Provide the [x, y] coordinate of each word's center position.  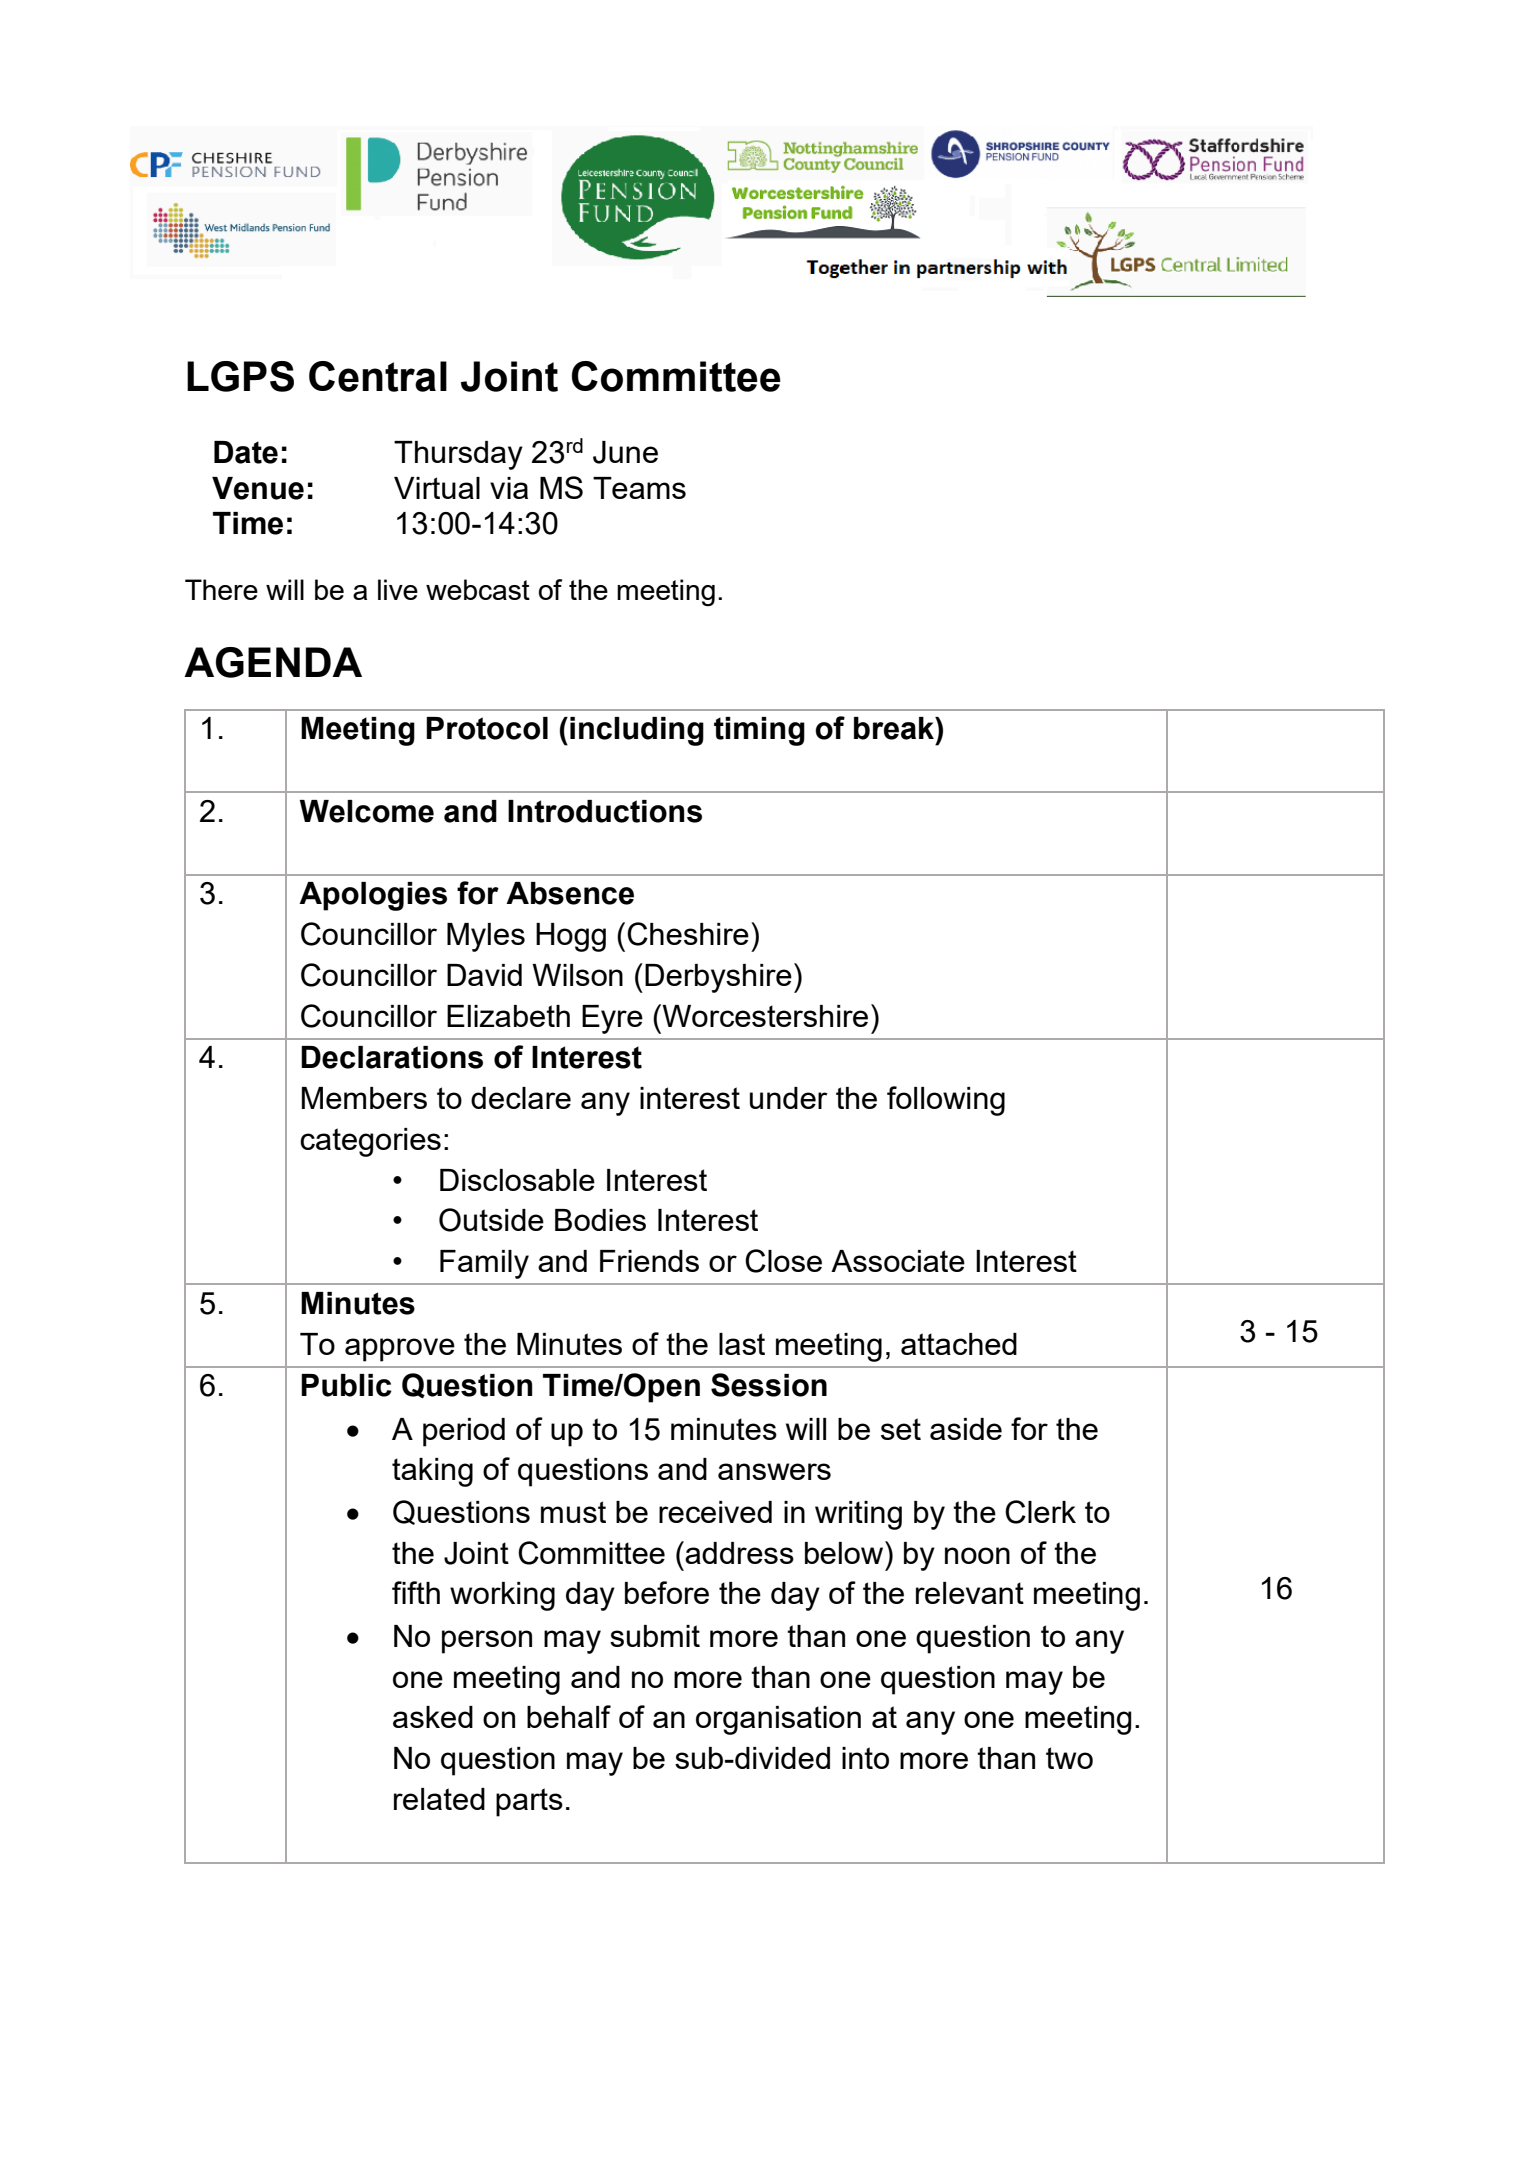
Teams [639, 488]
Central [378, 376]
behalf [569, 1716]
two [1069, 1758]
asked [433, 1717]
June [625, 452]
